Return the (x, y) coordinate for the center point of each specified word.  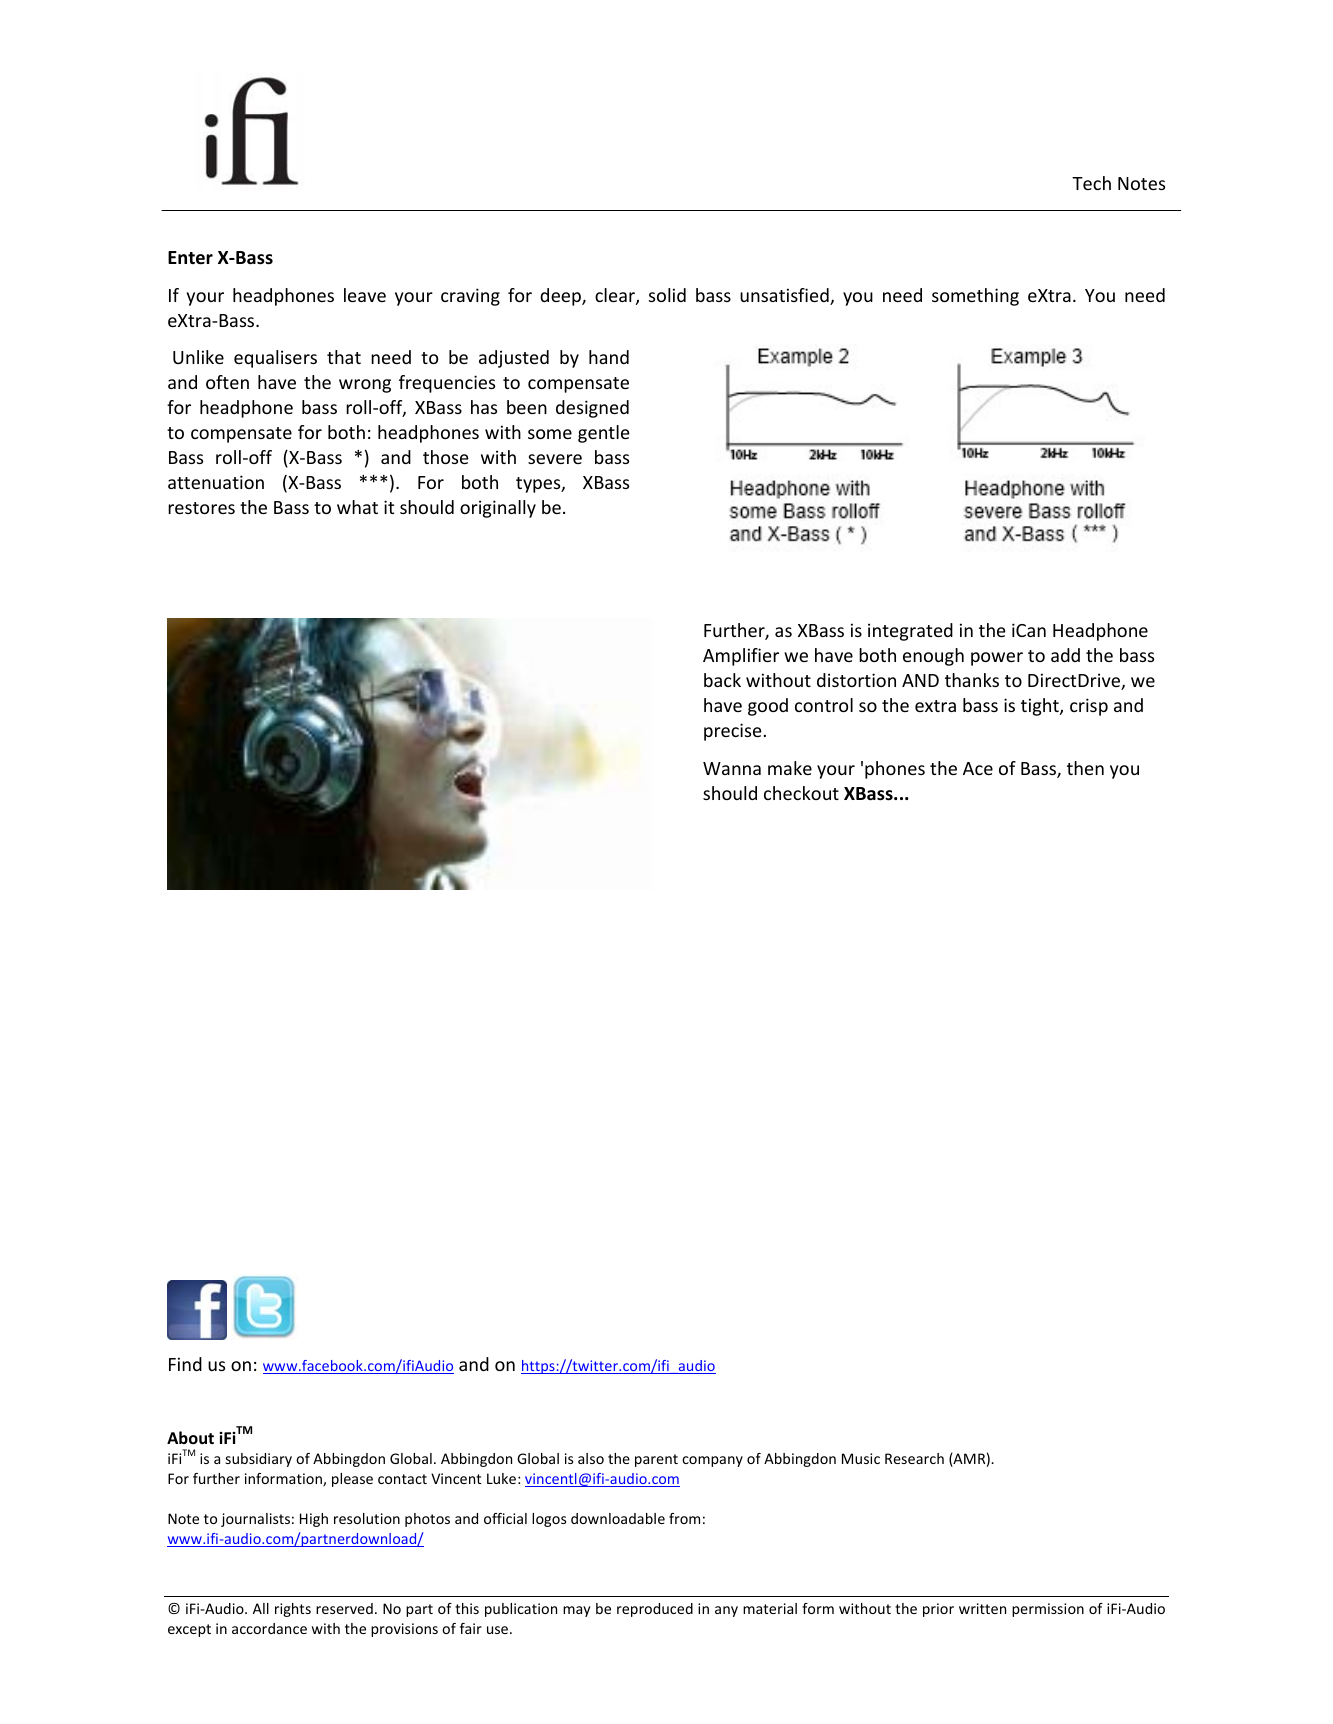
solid (667, 295)
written (982, 1608)
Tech (1091, 183)
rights (293, 1610)
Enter (190, 258)
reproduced (655, 1610)
